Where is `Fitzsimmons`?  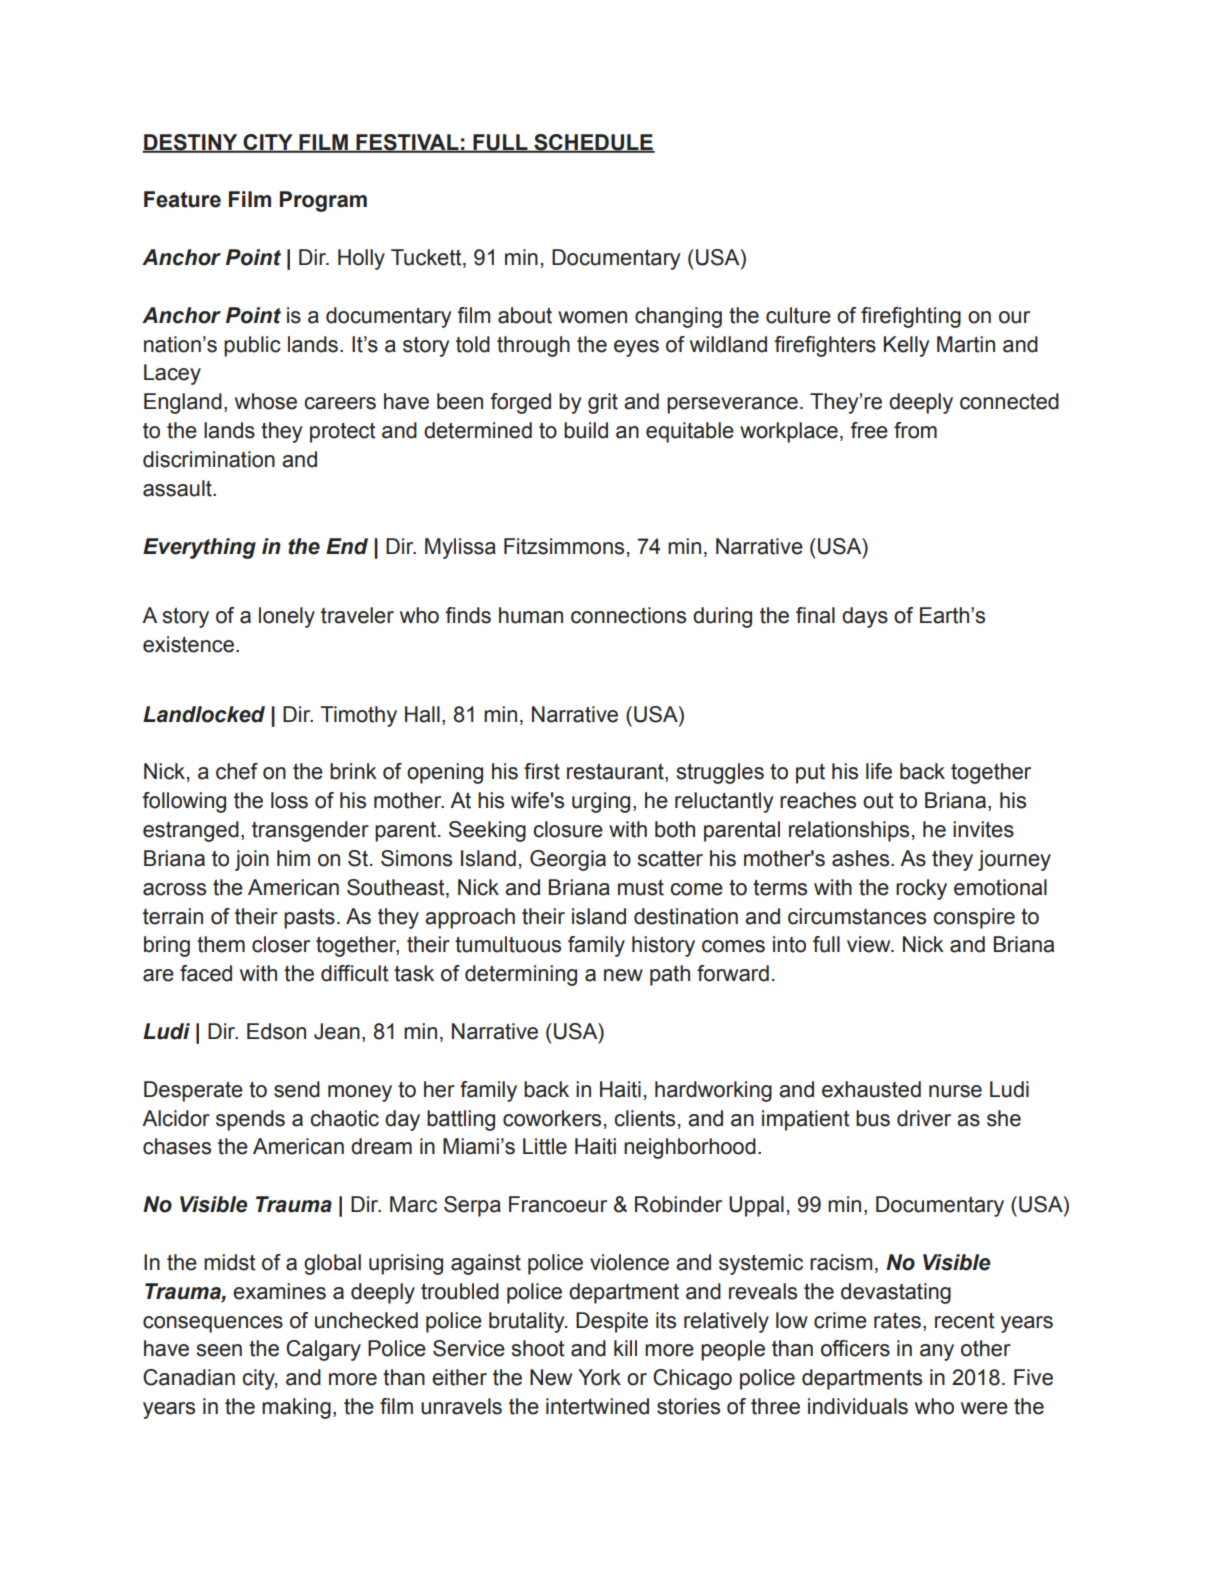
Fitzsimmons is located at coordinates (564, 546).
